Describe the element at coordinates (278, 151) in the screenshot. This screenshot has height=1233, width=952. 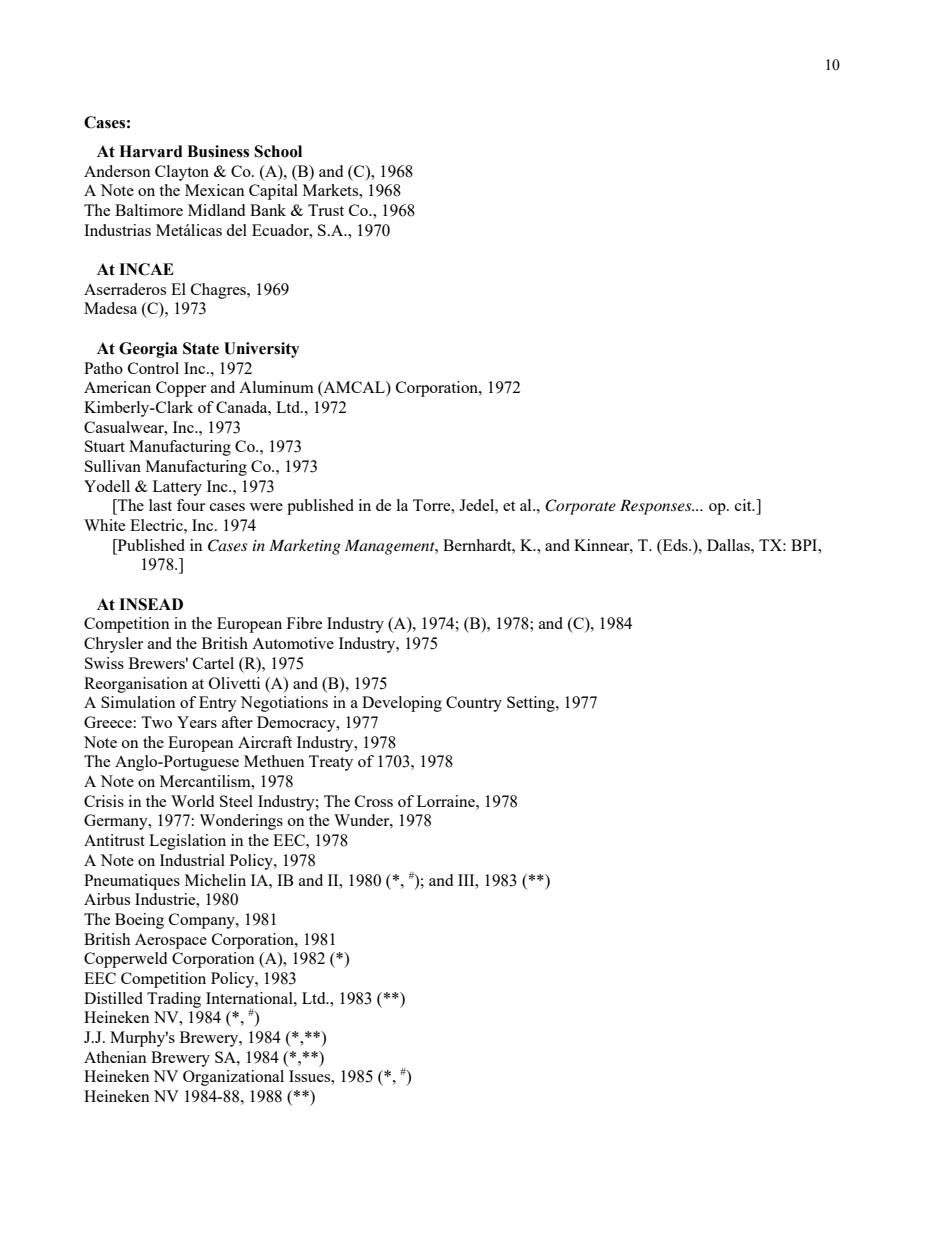
I see `School` at that location.
